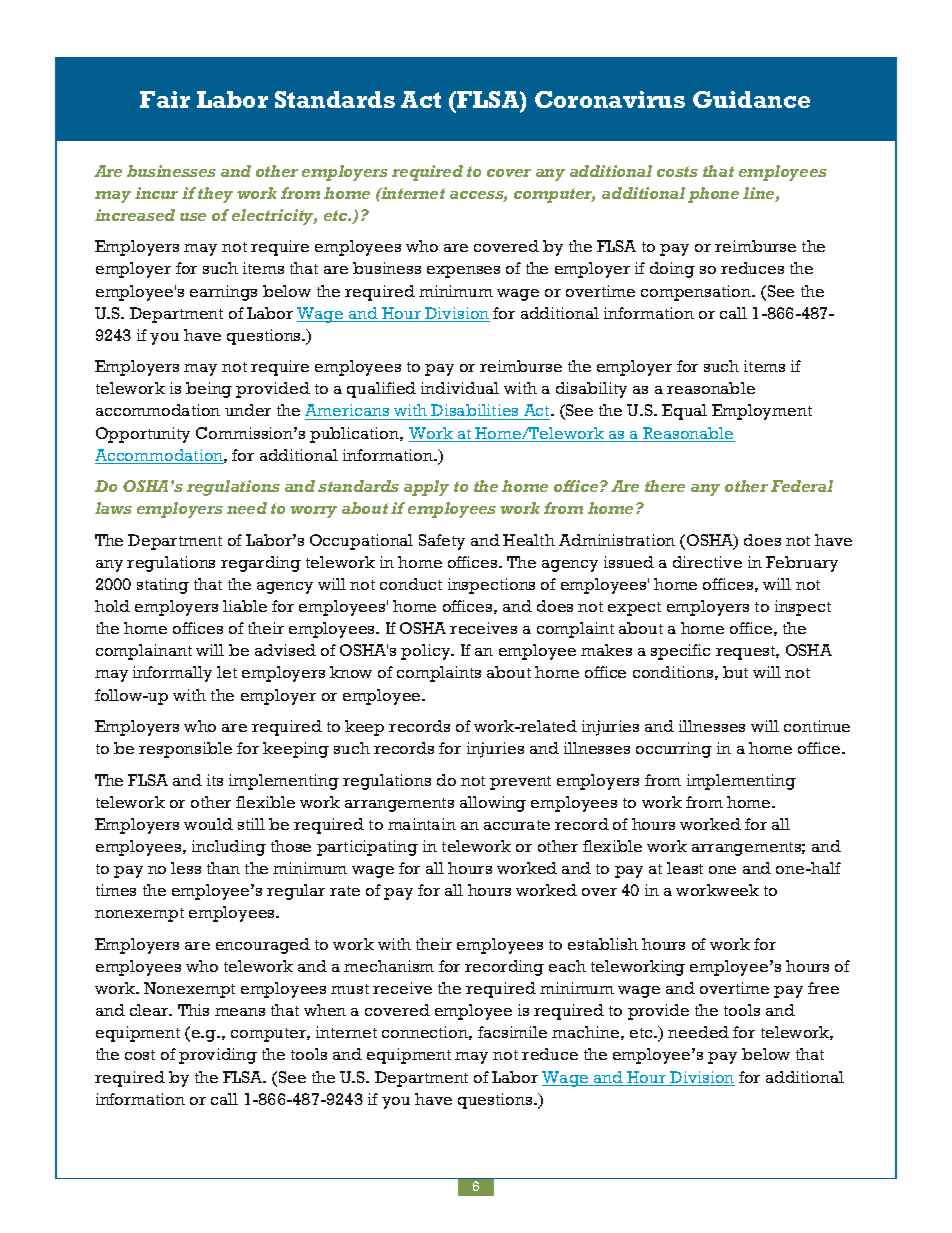  I want to click on This, so click(193, 1010).
